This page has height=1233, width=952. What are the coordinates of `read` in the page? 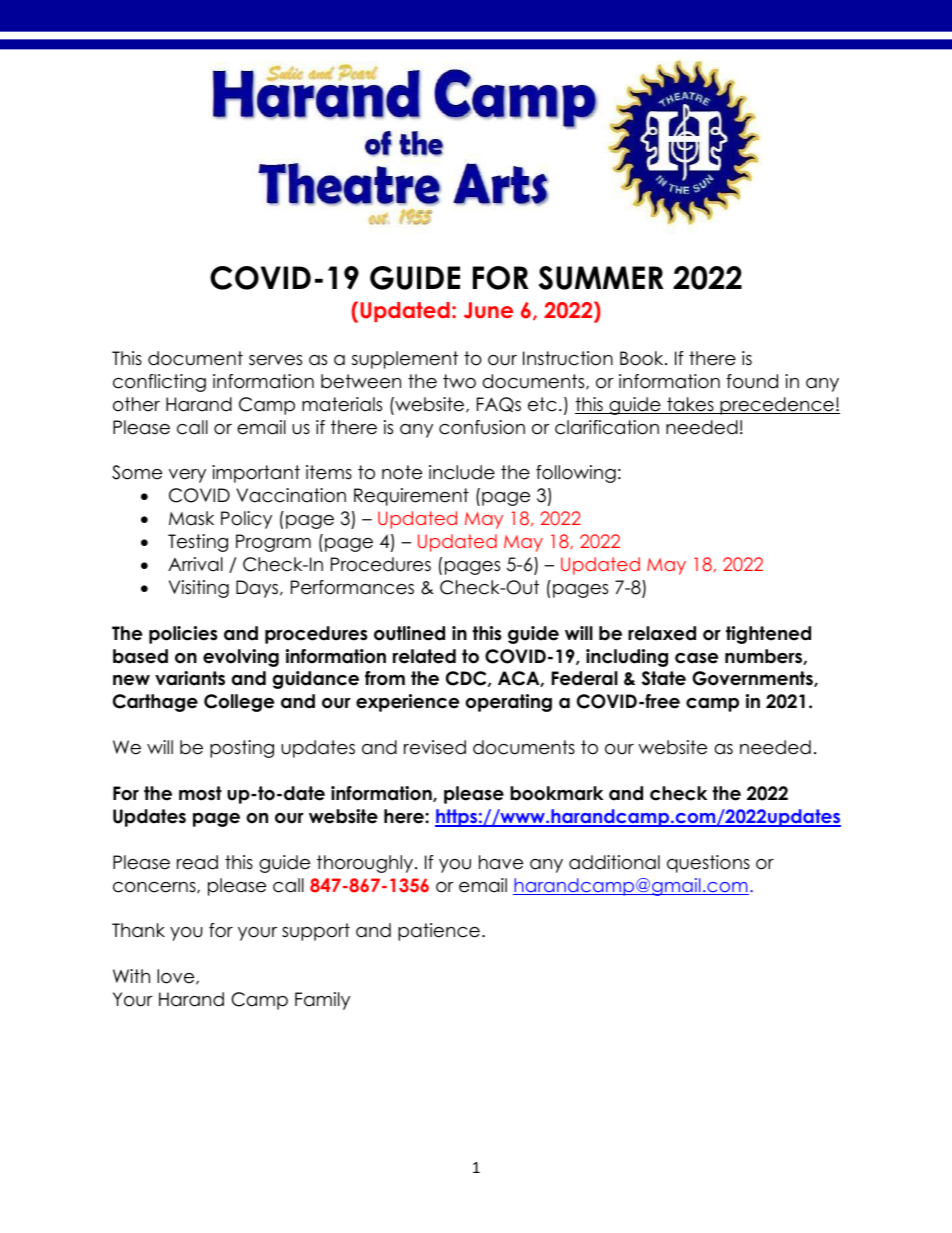 It's located at (197, 862).
